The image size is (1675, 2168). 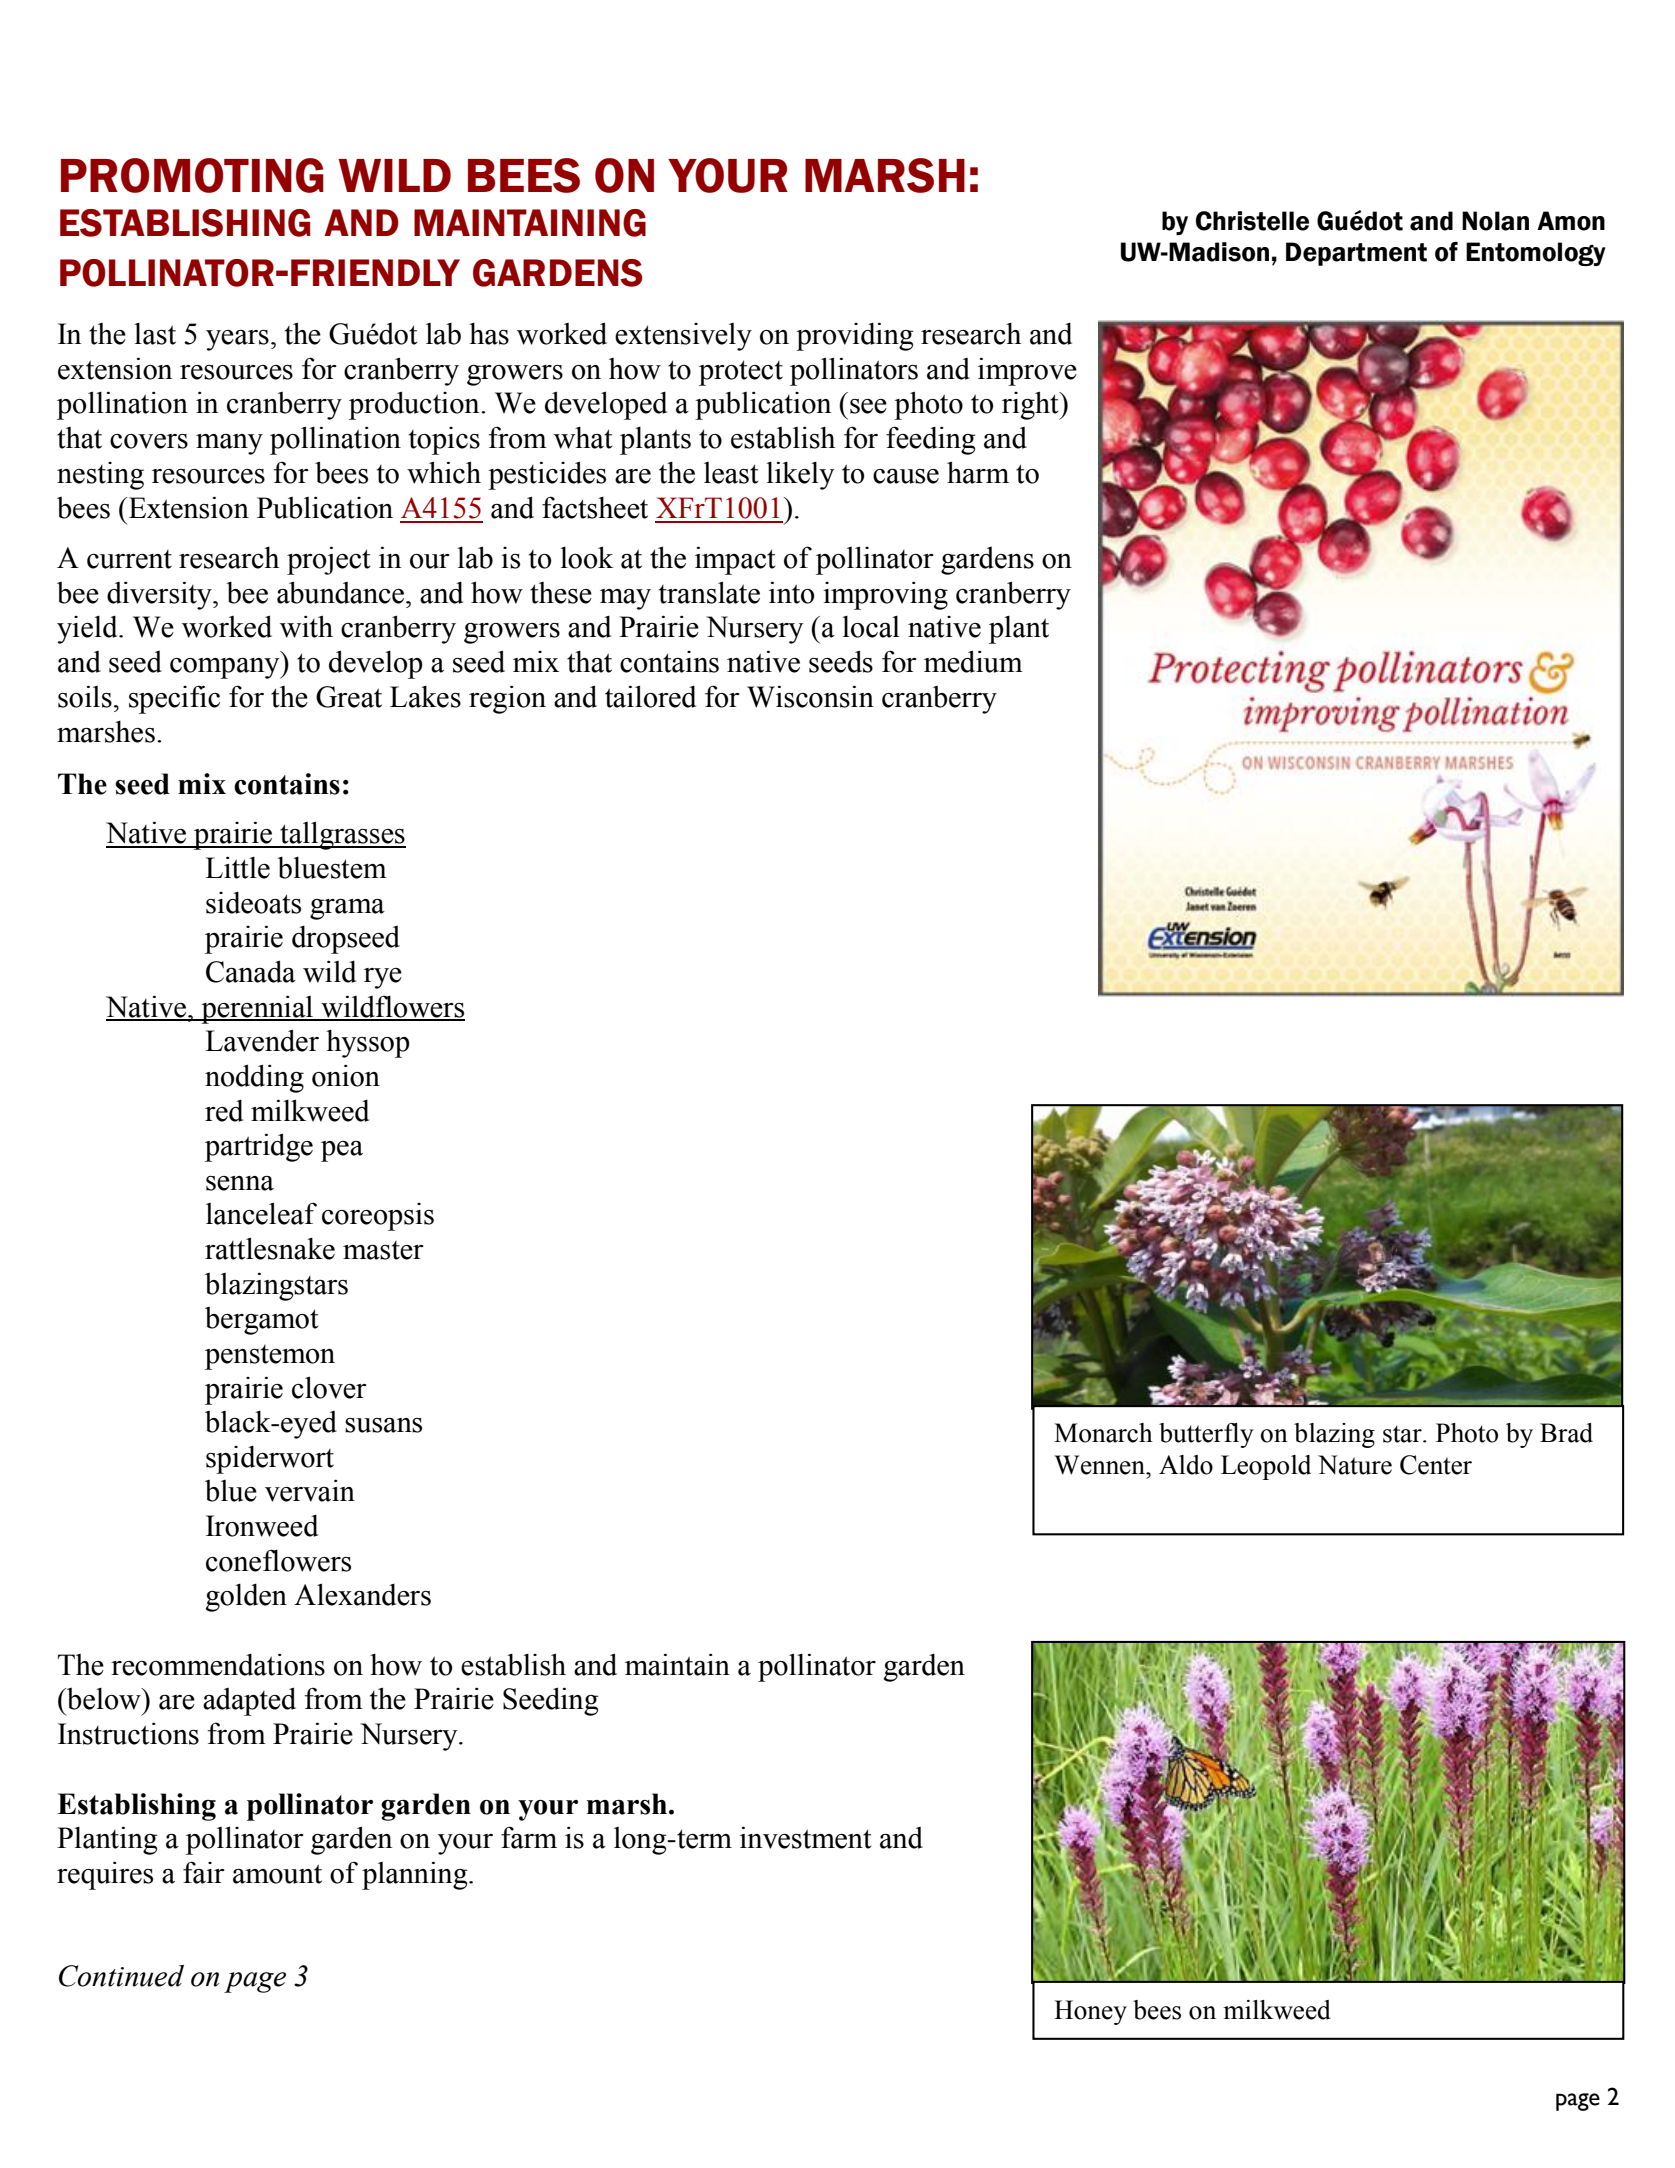 I want to click on hyssop, so click(x=368, y=1043).
